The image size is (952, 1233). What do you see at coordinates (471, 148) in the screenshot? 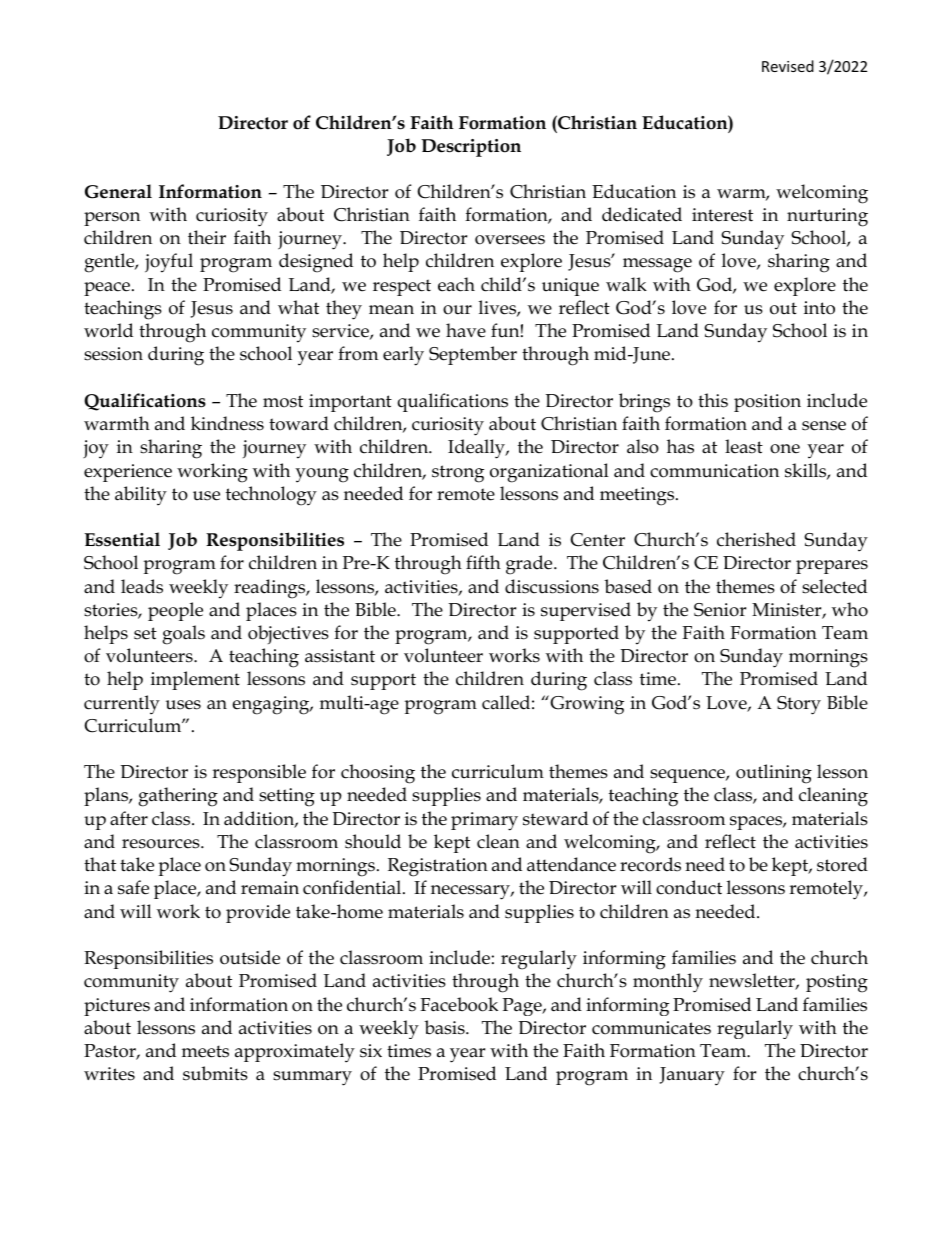
I see `Description` at bounding box center [471, 148].
